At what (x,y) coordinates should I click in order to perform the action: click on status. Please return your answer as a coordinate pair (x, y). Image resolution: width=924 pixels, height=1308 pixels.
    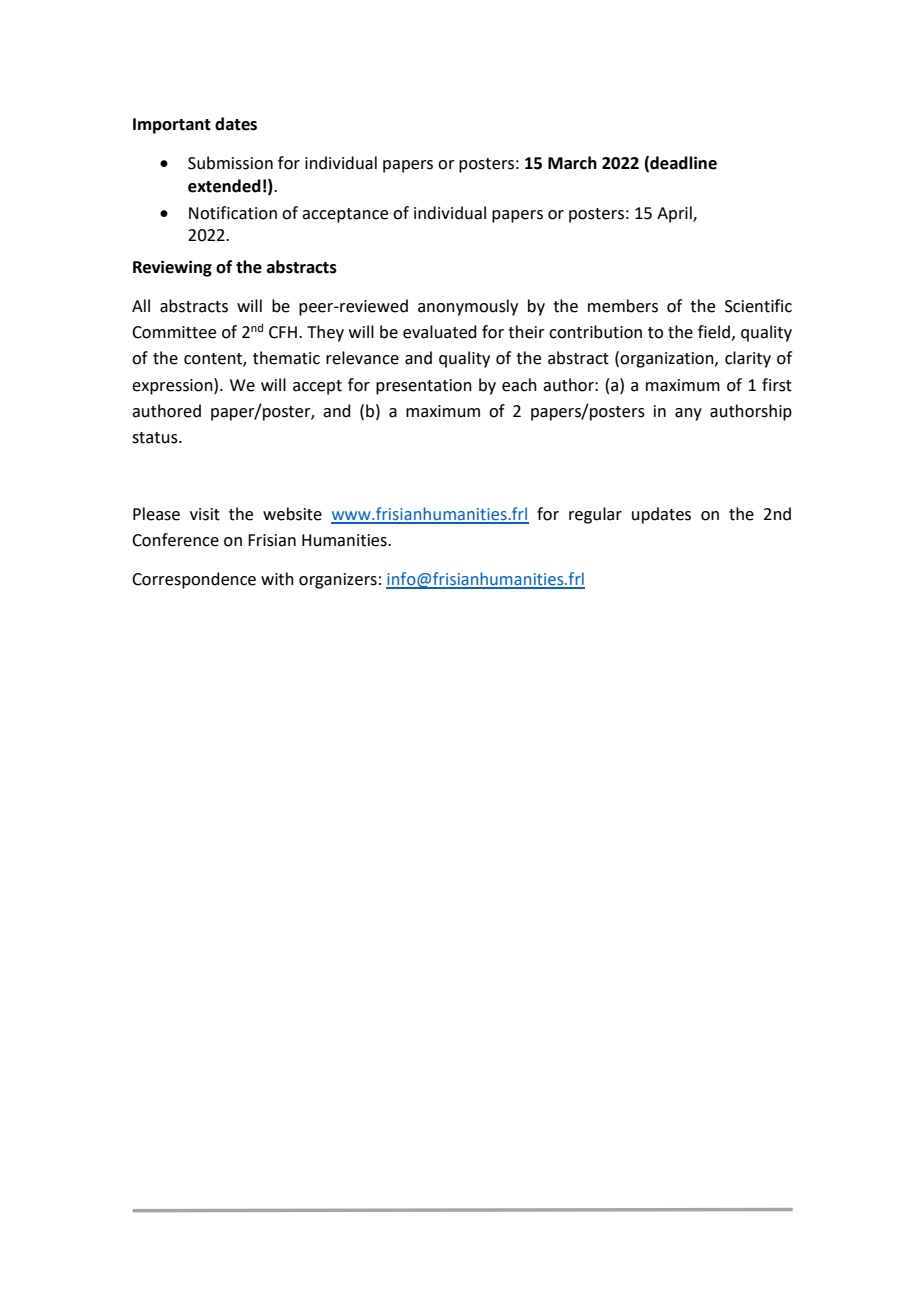
    Looking at the image, I should click on (156, 438).
